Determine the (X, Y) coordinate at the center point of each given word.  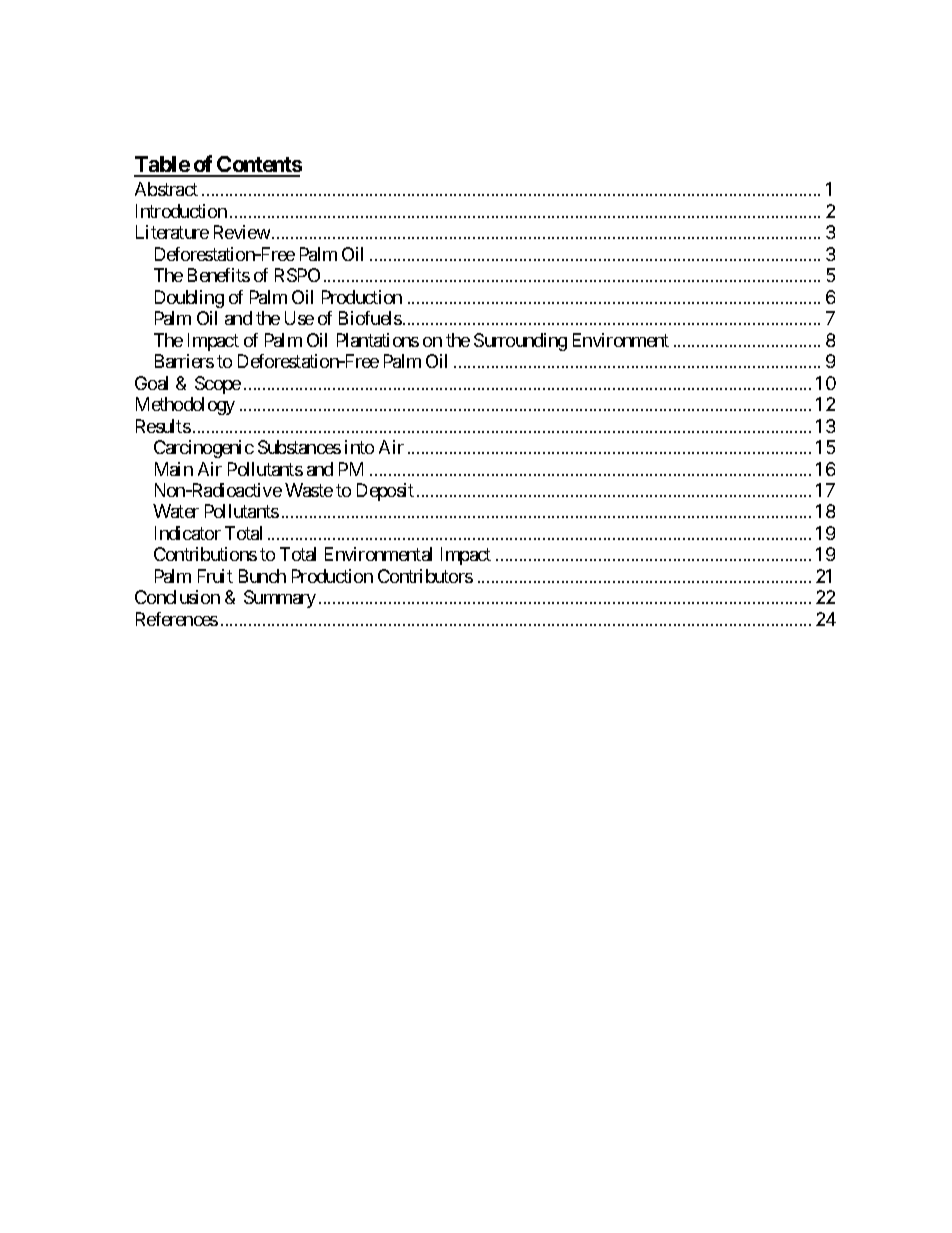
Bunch (262, 576)
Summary (280, 599)
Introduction (181, 211)
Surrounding (520, 342)
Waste (309, 490)
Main (174, 469)
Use (299, 318)
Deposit (385, 492)
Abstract (166, 189)
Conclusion (177, 597)
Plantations (378, 340)
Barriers (184, 361)
